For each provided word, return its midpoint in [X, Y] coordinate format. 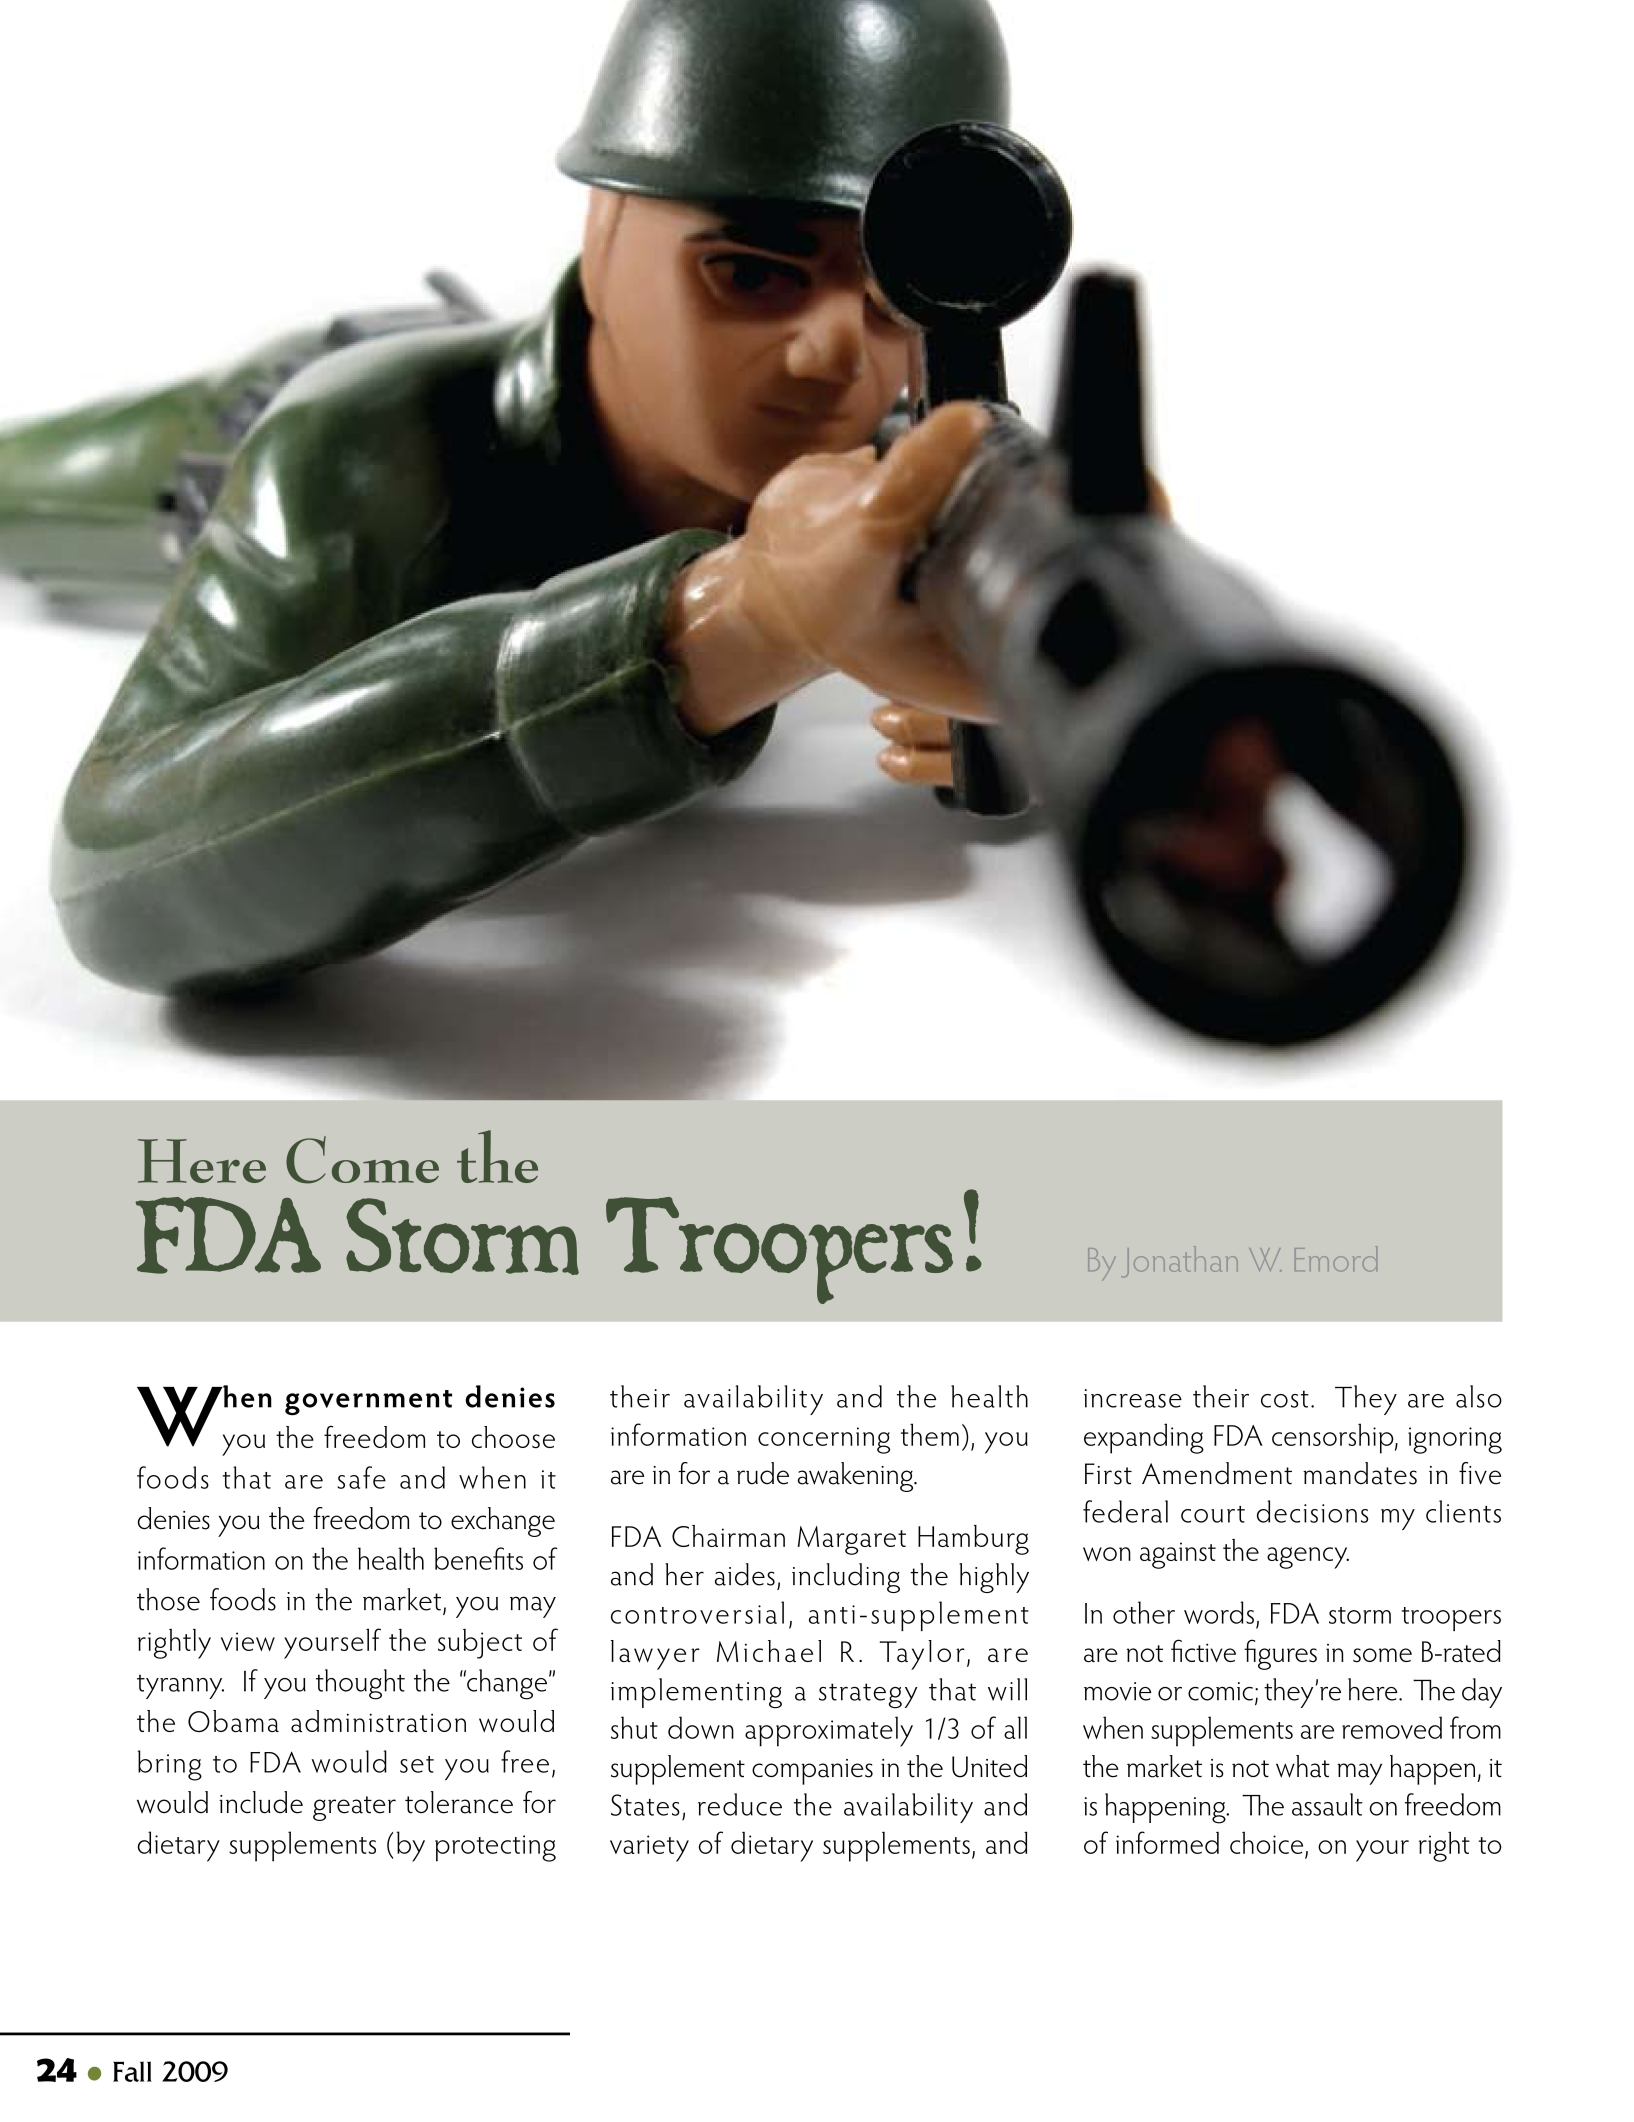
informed [1167, 1842]
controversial [697, 1612]
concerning [824, 1440]
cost [1285, 1399]
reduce [740, 1804]
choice [1266, 1843]
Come [362, 1160]
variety [649, 1848]
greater [354, 1808]
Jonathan [1179, 1261]
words [1219, 1612]
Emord [1336, 1259]
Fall [132, 2071]
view [248, 1641]
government [368, 1403]
